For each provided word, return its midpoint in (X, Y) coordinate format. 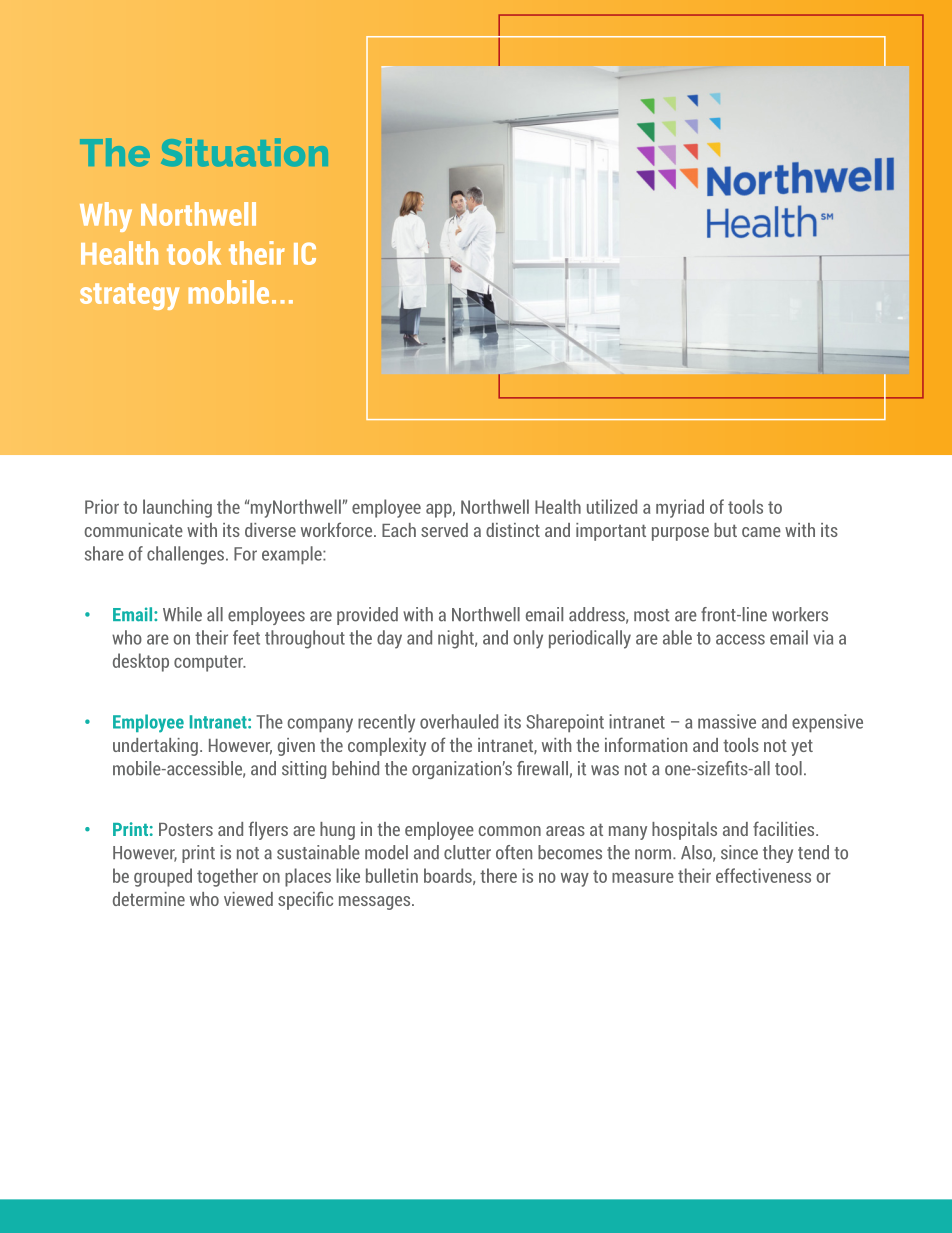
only (528, 639)
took (194, 253)
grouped (163, 877)
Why (106, 217)
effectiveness (763, 875)
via (823, 637)
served (444, 530)
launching (177, 508)
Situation (244, 152)
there (498, 875)
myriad (680, 508)
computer (210, 663)
